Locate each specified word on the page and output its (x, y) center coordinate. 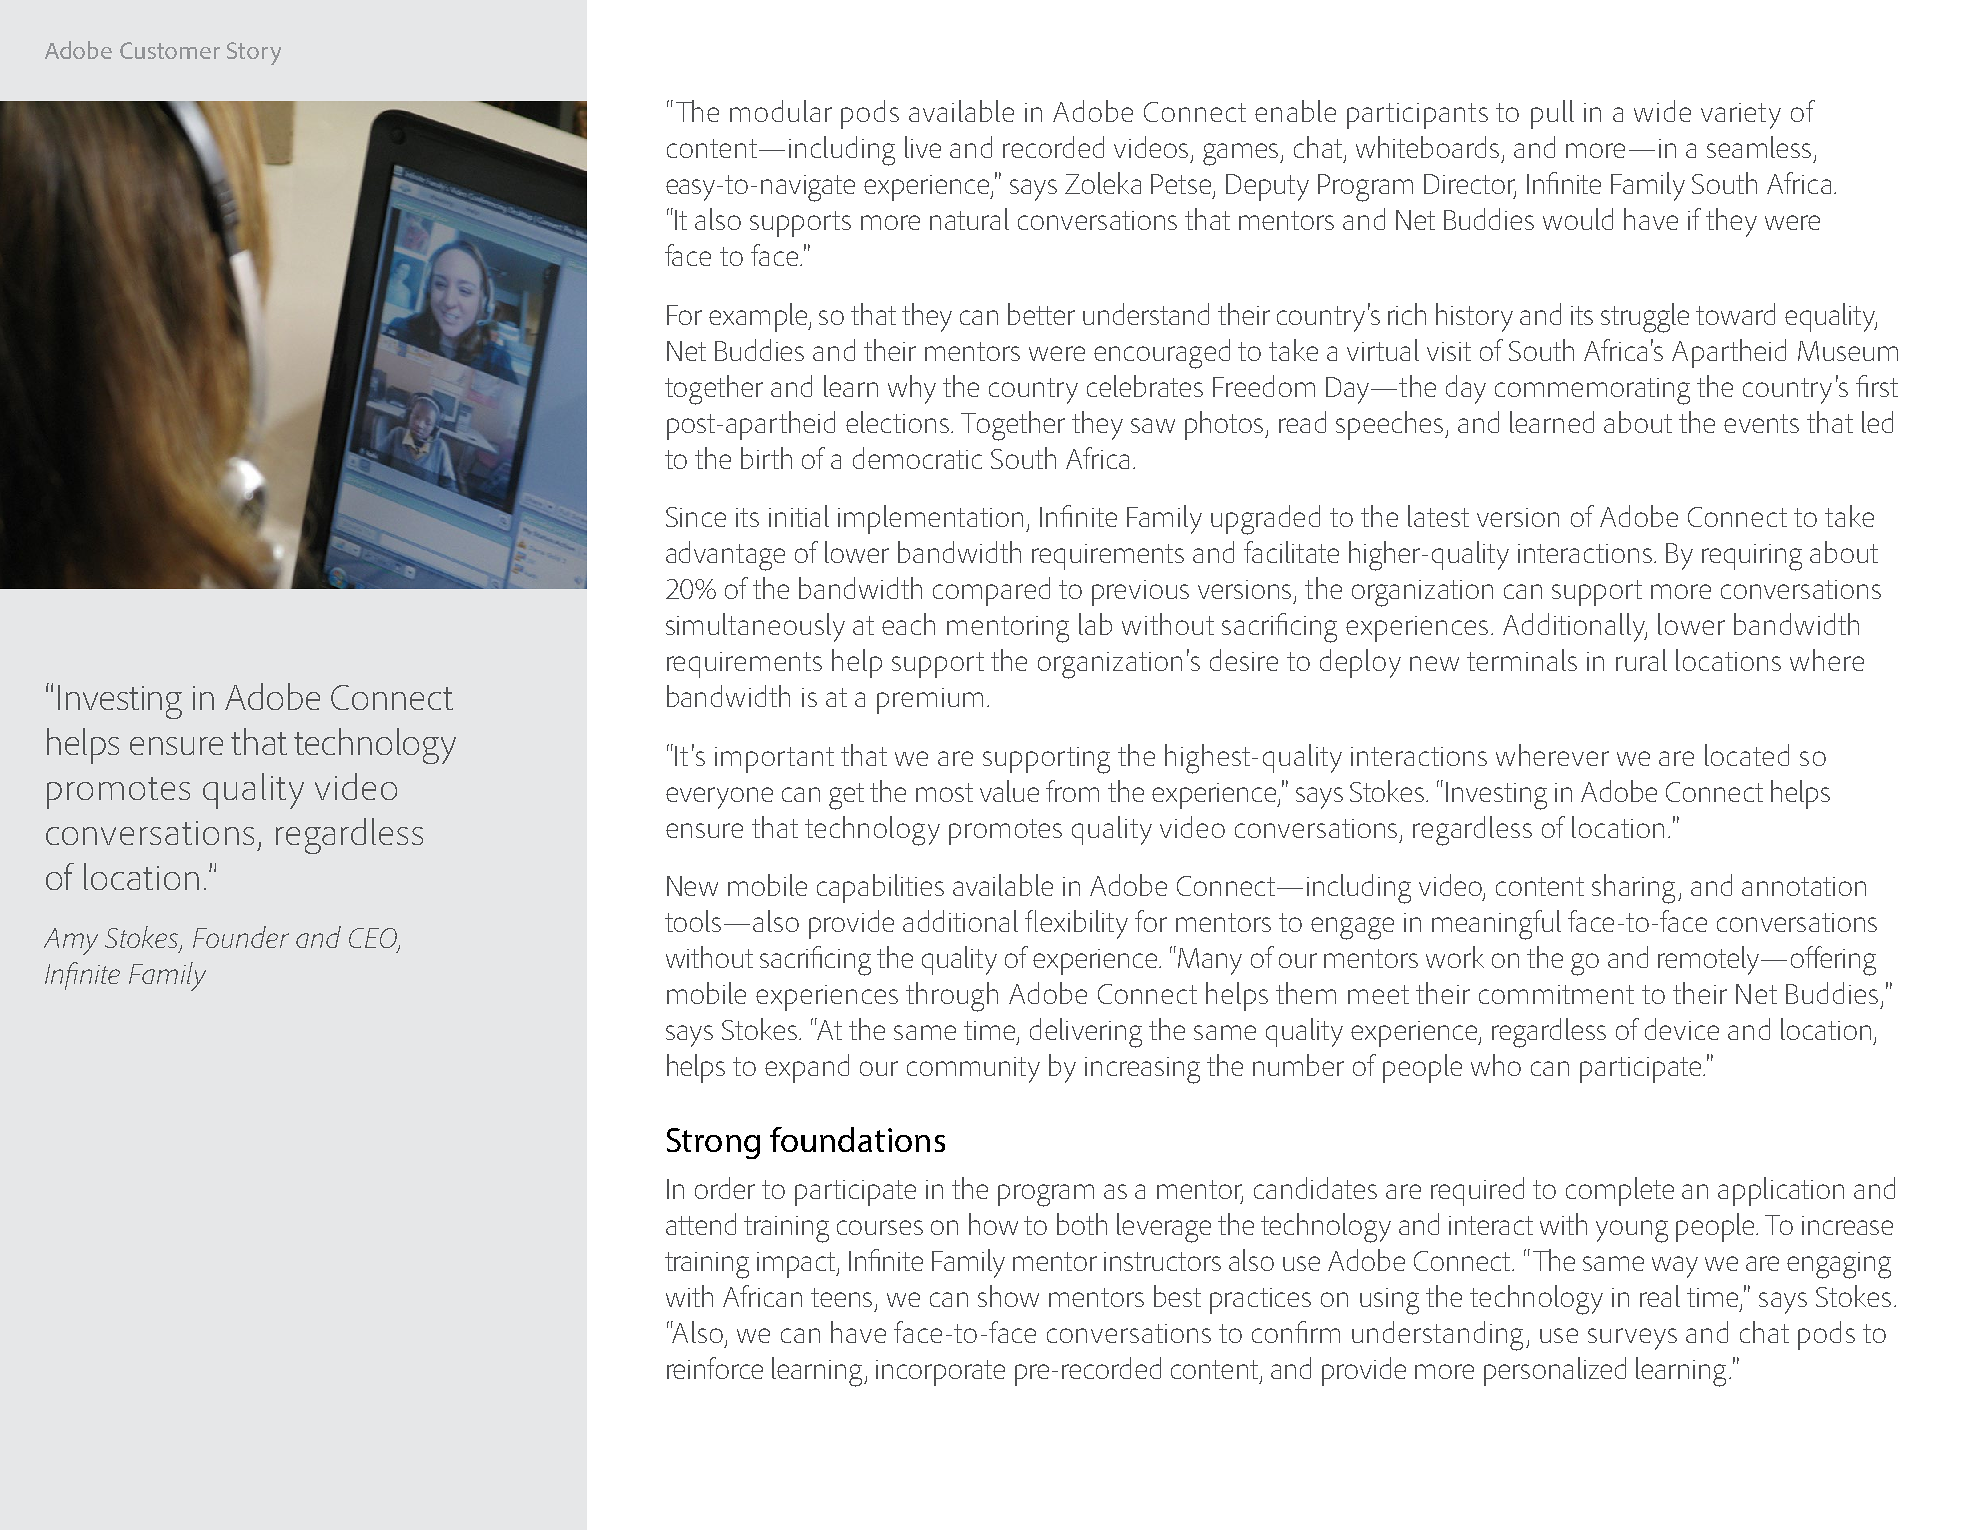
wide (1662, 111)
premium (930, 701)
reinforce (715, 1368)
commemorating (1592, 391)
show (1008, 1296)
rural (1641, 660)
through (952, 997)
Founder (241, 937)
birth (766, 458)
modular (781, 111)
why (912, 389)
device (1682, 1029)
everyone (719, 798)
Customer (170, 50)
